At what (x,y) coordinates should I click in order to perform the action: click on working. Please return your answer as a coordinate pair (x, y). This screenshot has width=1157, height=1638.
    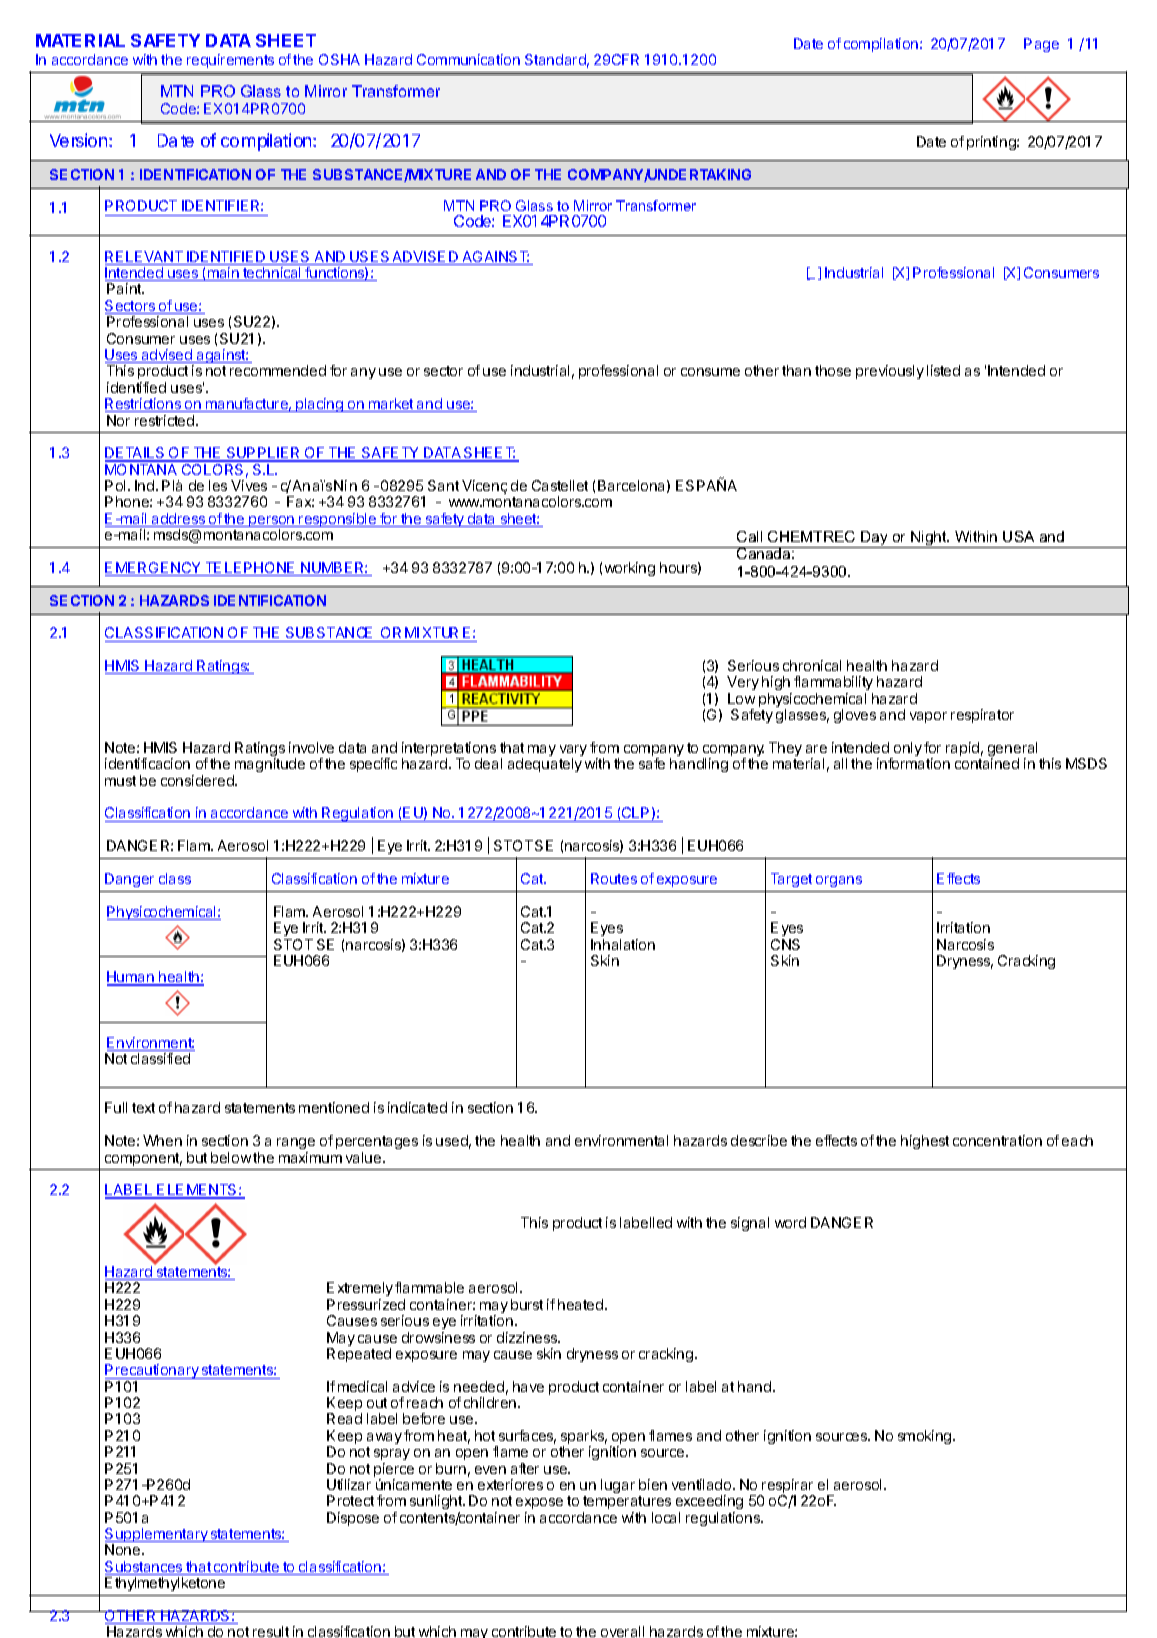
    Looking at the image, I should click on (630, 569).
